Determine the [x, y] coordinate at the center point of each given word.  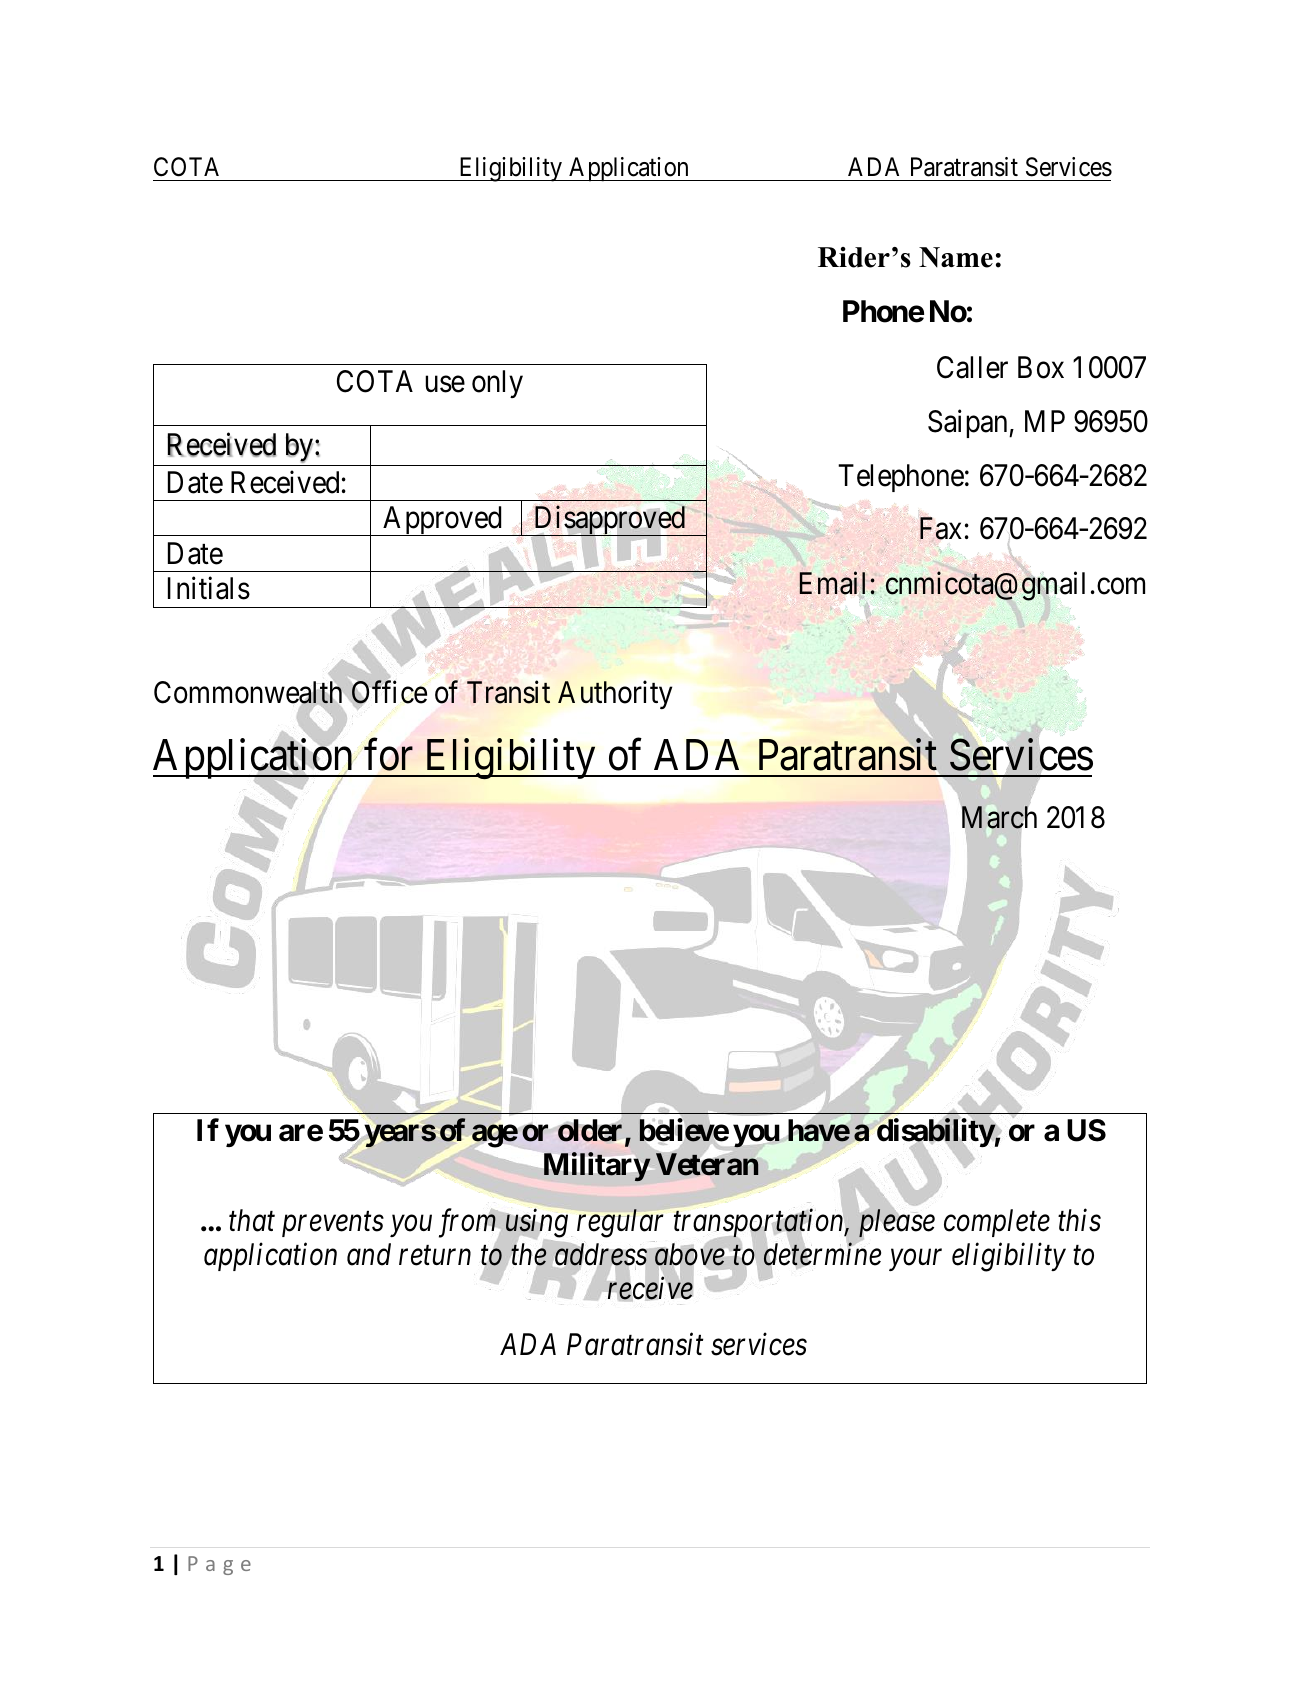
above [690, 1254]
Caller [972, 367]
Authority [615, 694]
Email [835, 583]
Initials [209, 588]
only [497, 384]
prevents [333, 1224]
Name [956, 257]
